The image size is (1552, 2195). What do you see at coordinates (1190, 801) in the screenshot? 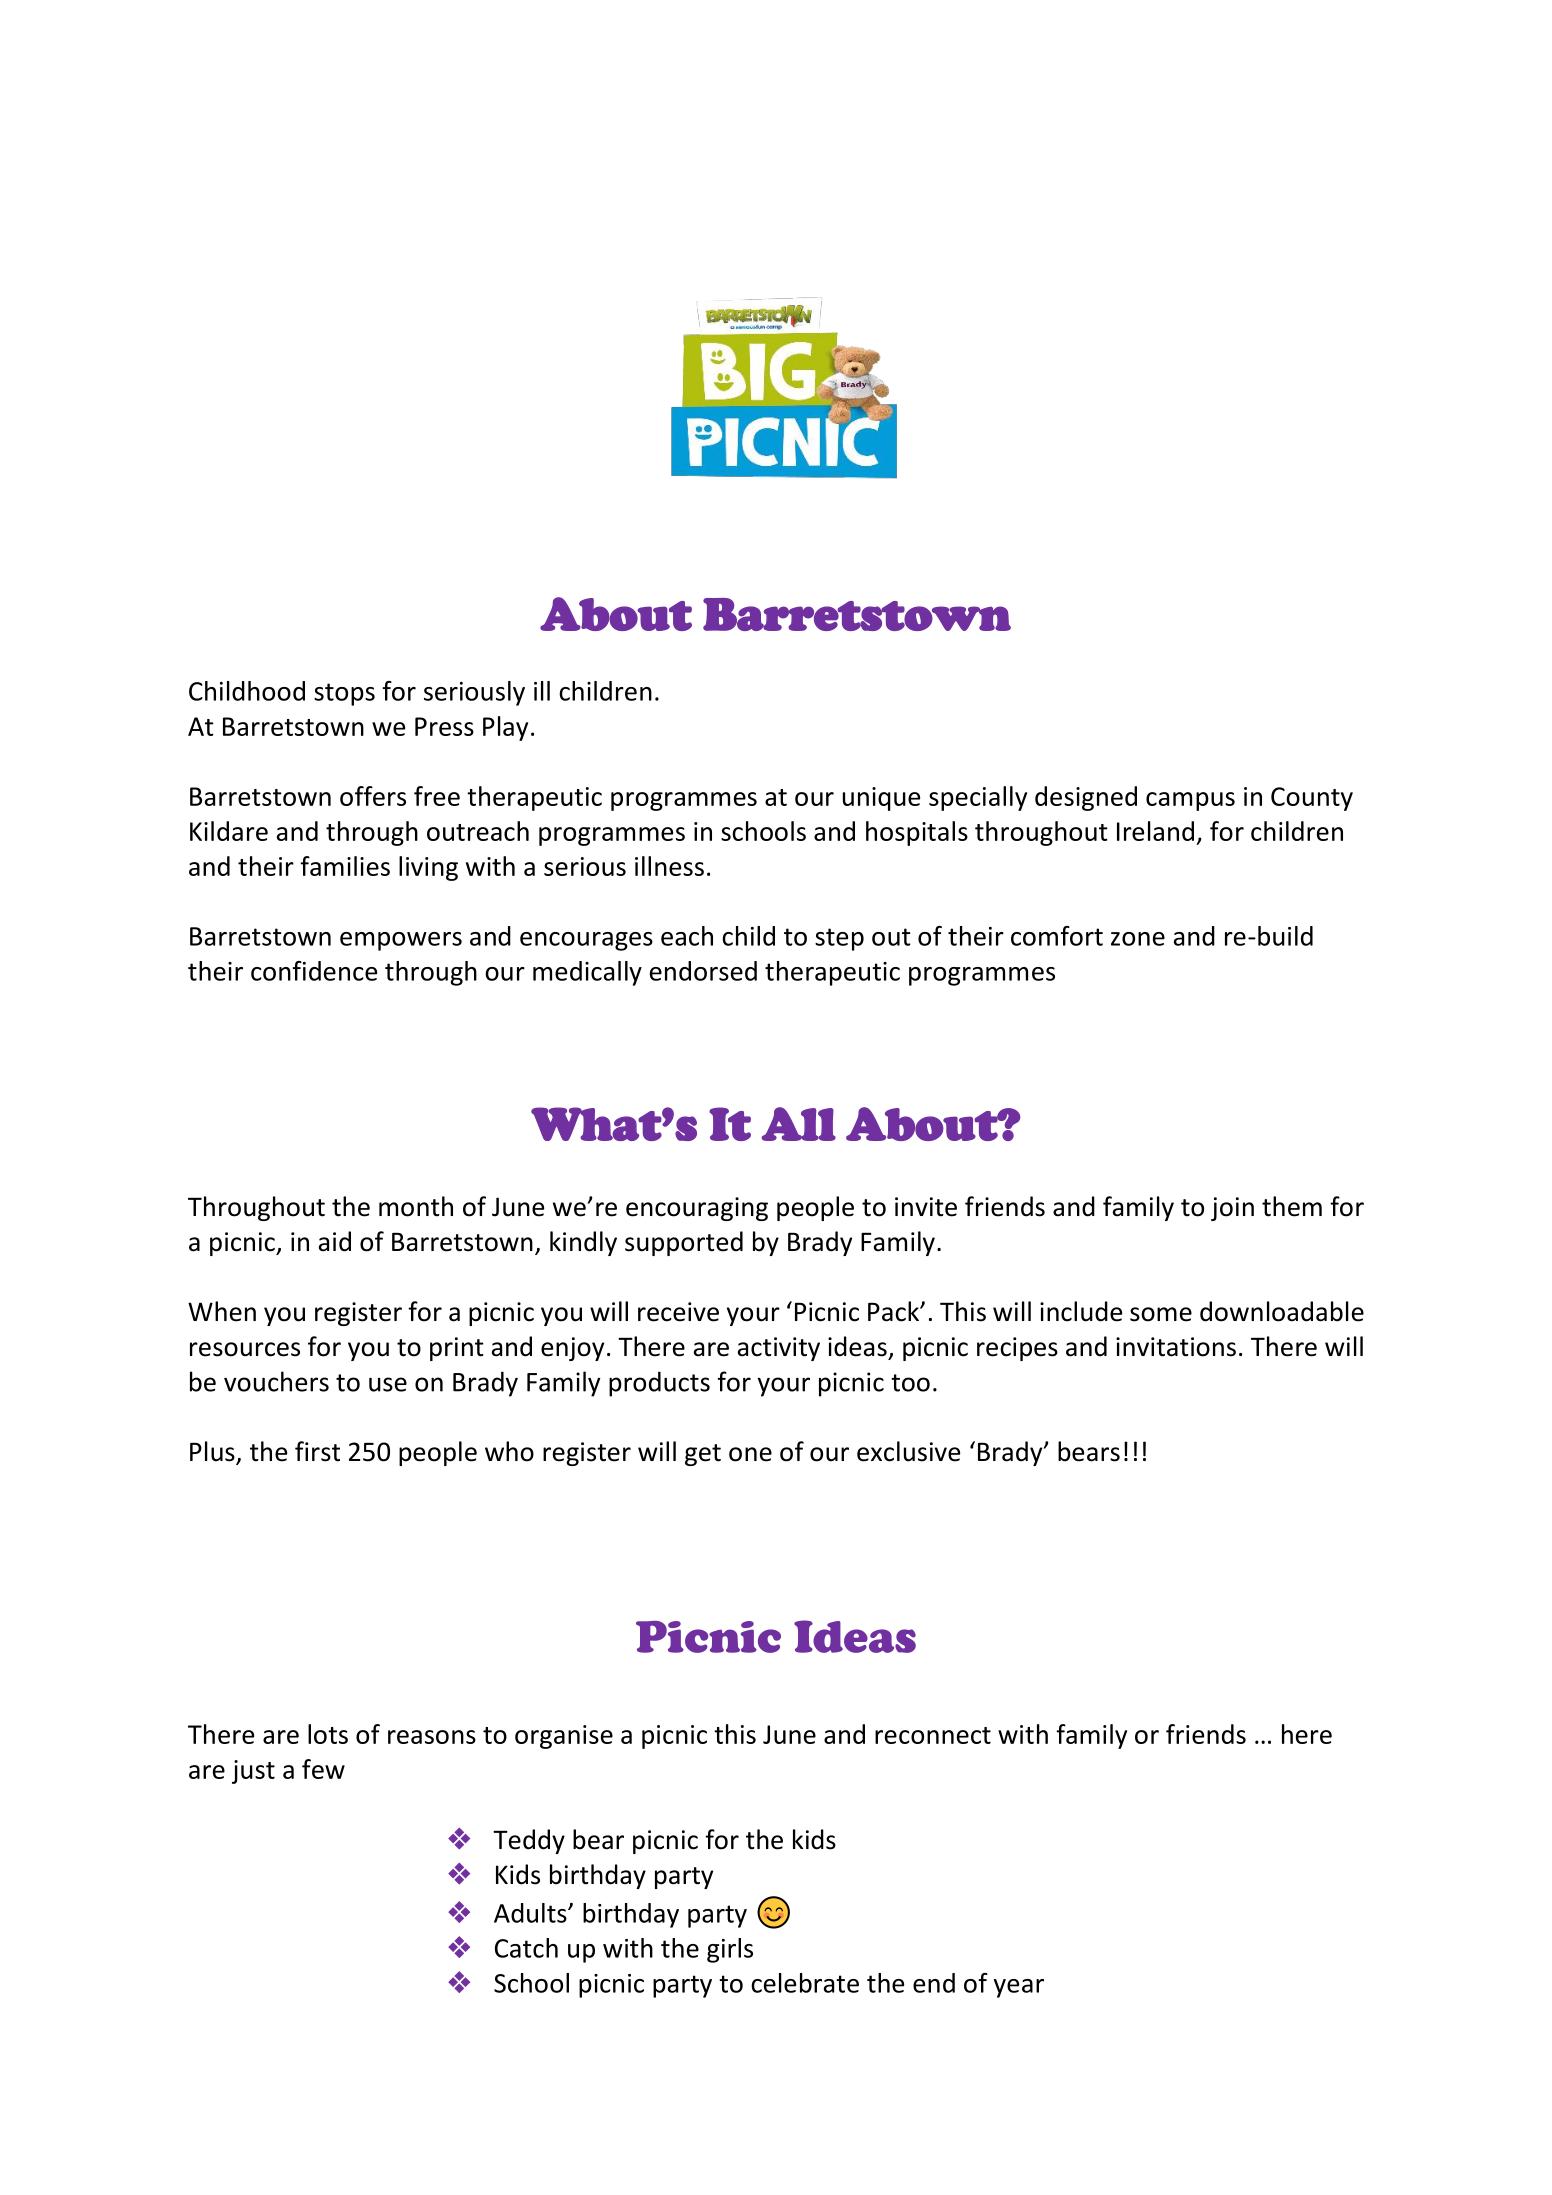
I see `campus` at bounding box center [1190, 801].
